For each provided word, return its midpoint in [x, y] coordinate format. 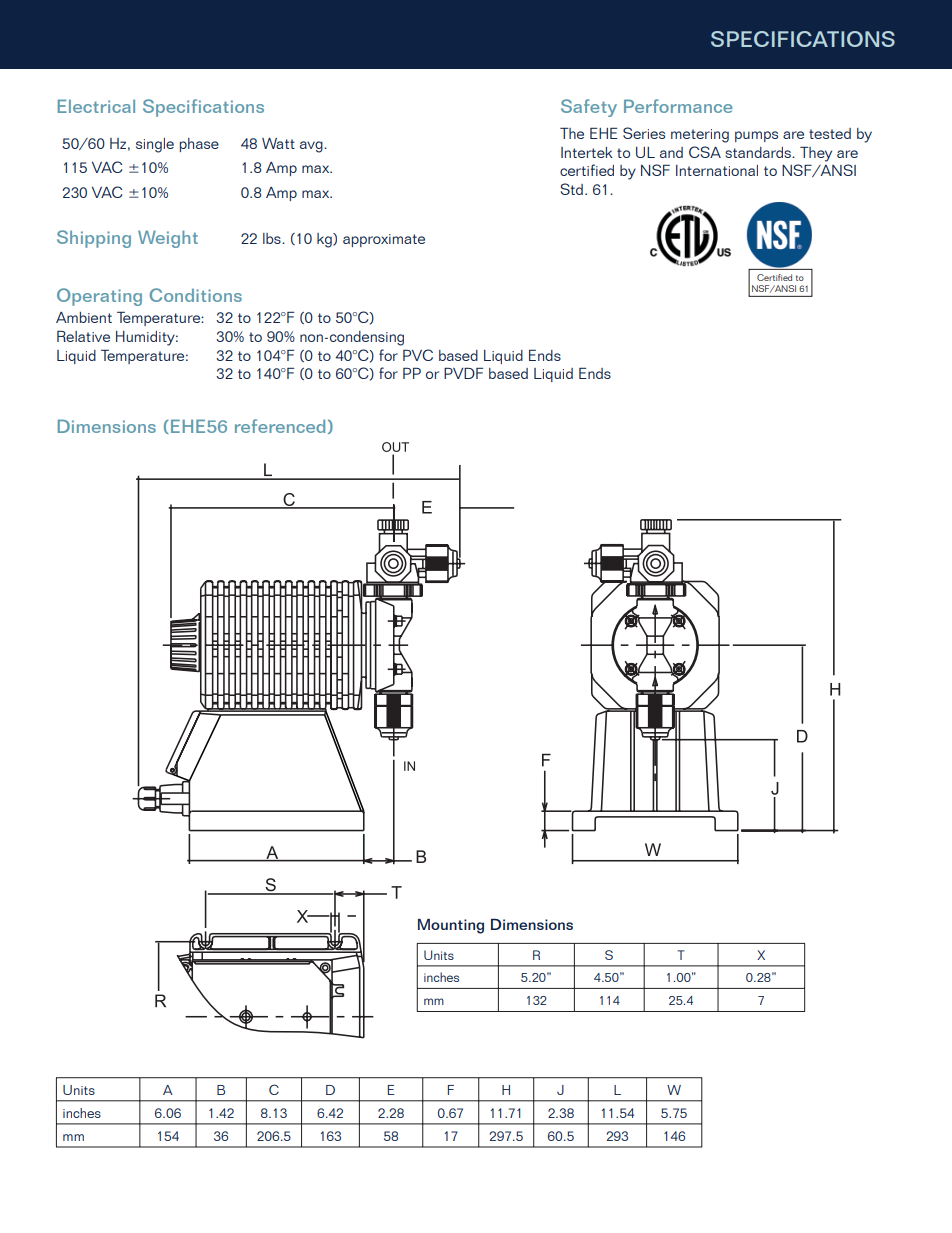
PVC [418, 355]
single [155, 145]
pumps [756, 136]
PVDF [463, 373]
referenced [280, 426]
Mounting [451, 926]
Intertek [587, 152]
